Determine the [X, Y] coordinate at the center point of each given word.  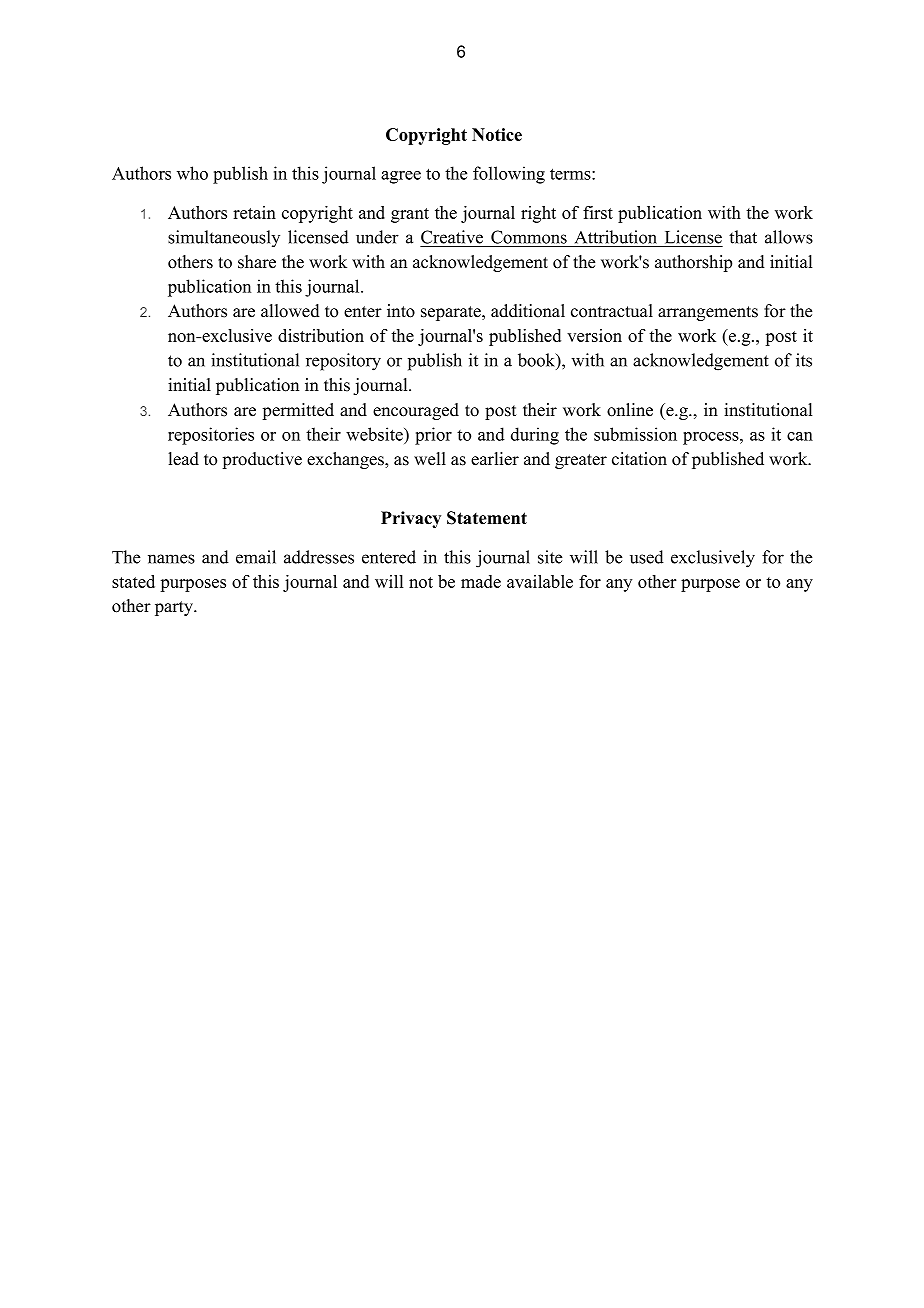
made [481, 581]
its [804, 360]
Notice [497, 134]
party [175, 608]
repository [343, 362]
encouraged [416, 411]
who [192, 173]
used [647, 557]
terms [571, 174]
